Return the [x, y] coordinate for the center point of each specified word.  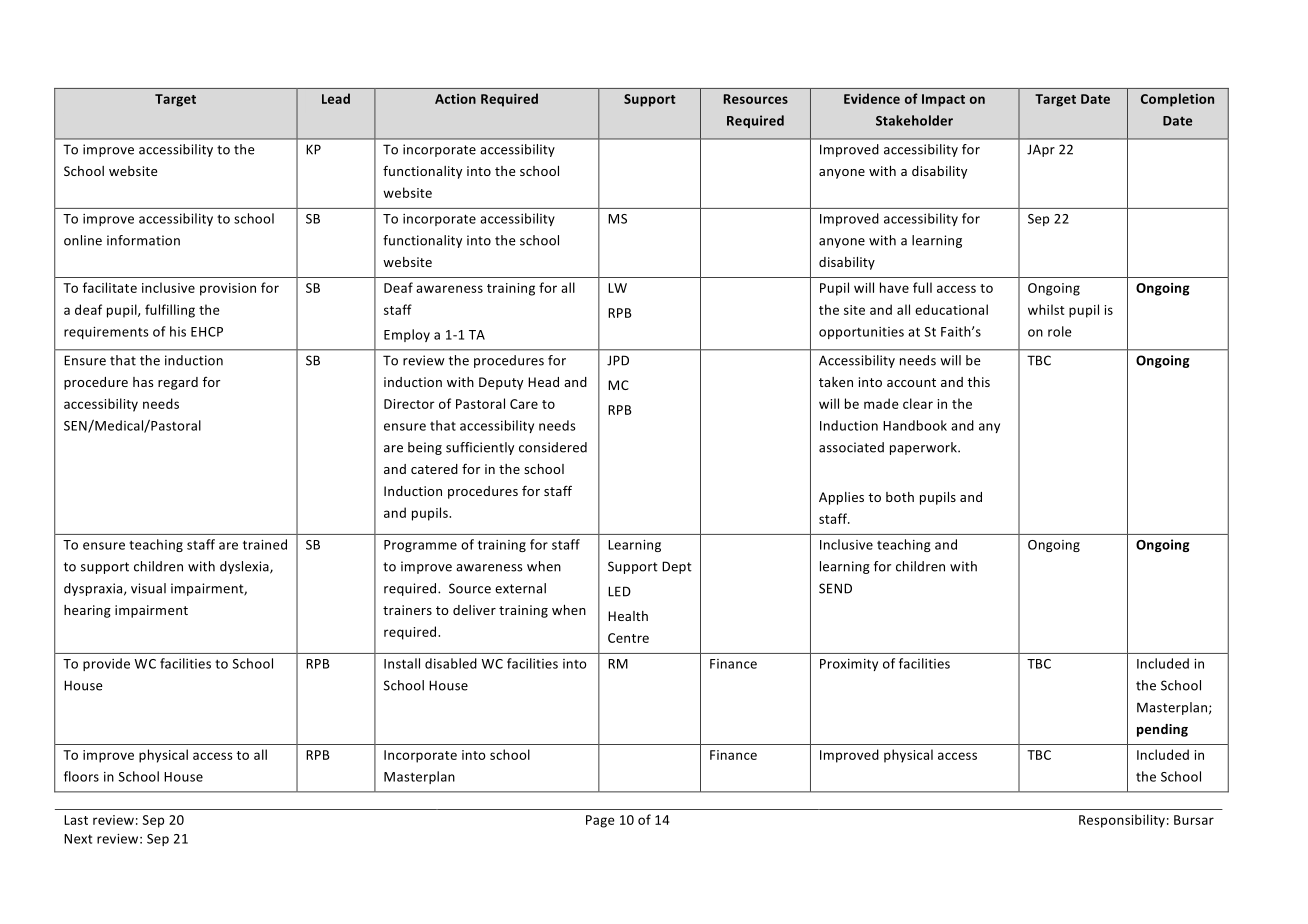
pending [1162, 730]
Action [455, 99]
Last [76, 820]
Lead [336, 98]
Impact [943, 100]
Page [600, 821]
